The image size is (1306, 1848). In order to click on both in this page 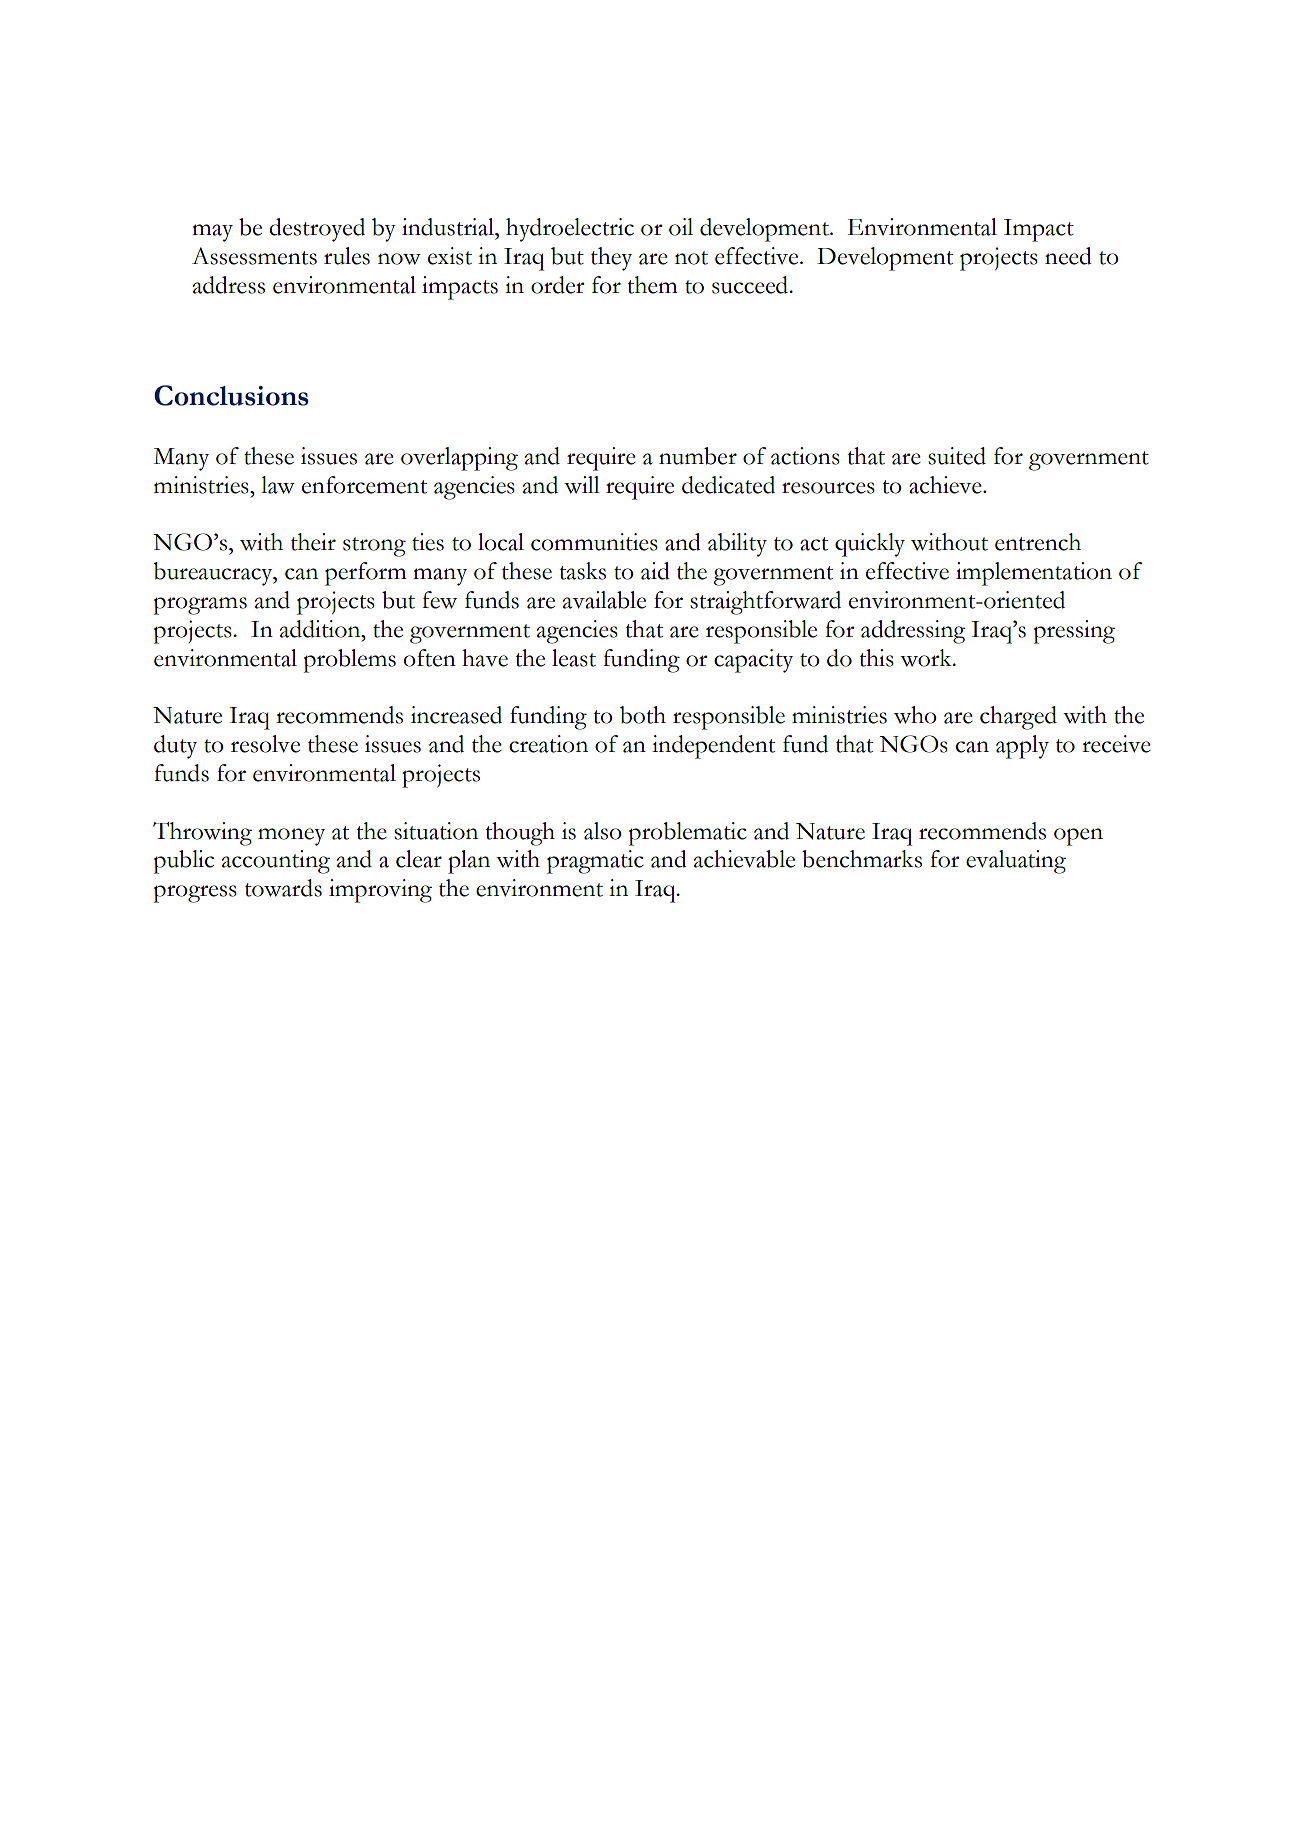, I will do `click(643, 715)`.
